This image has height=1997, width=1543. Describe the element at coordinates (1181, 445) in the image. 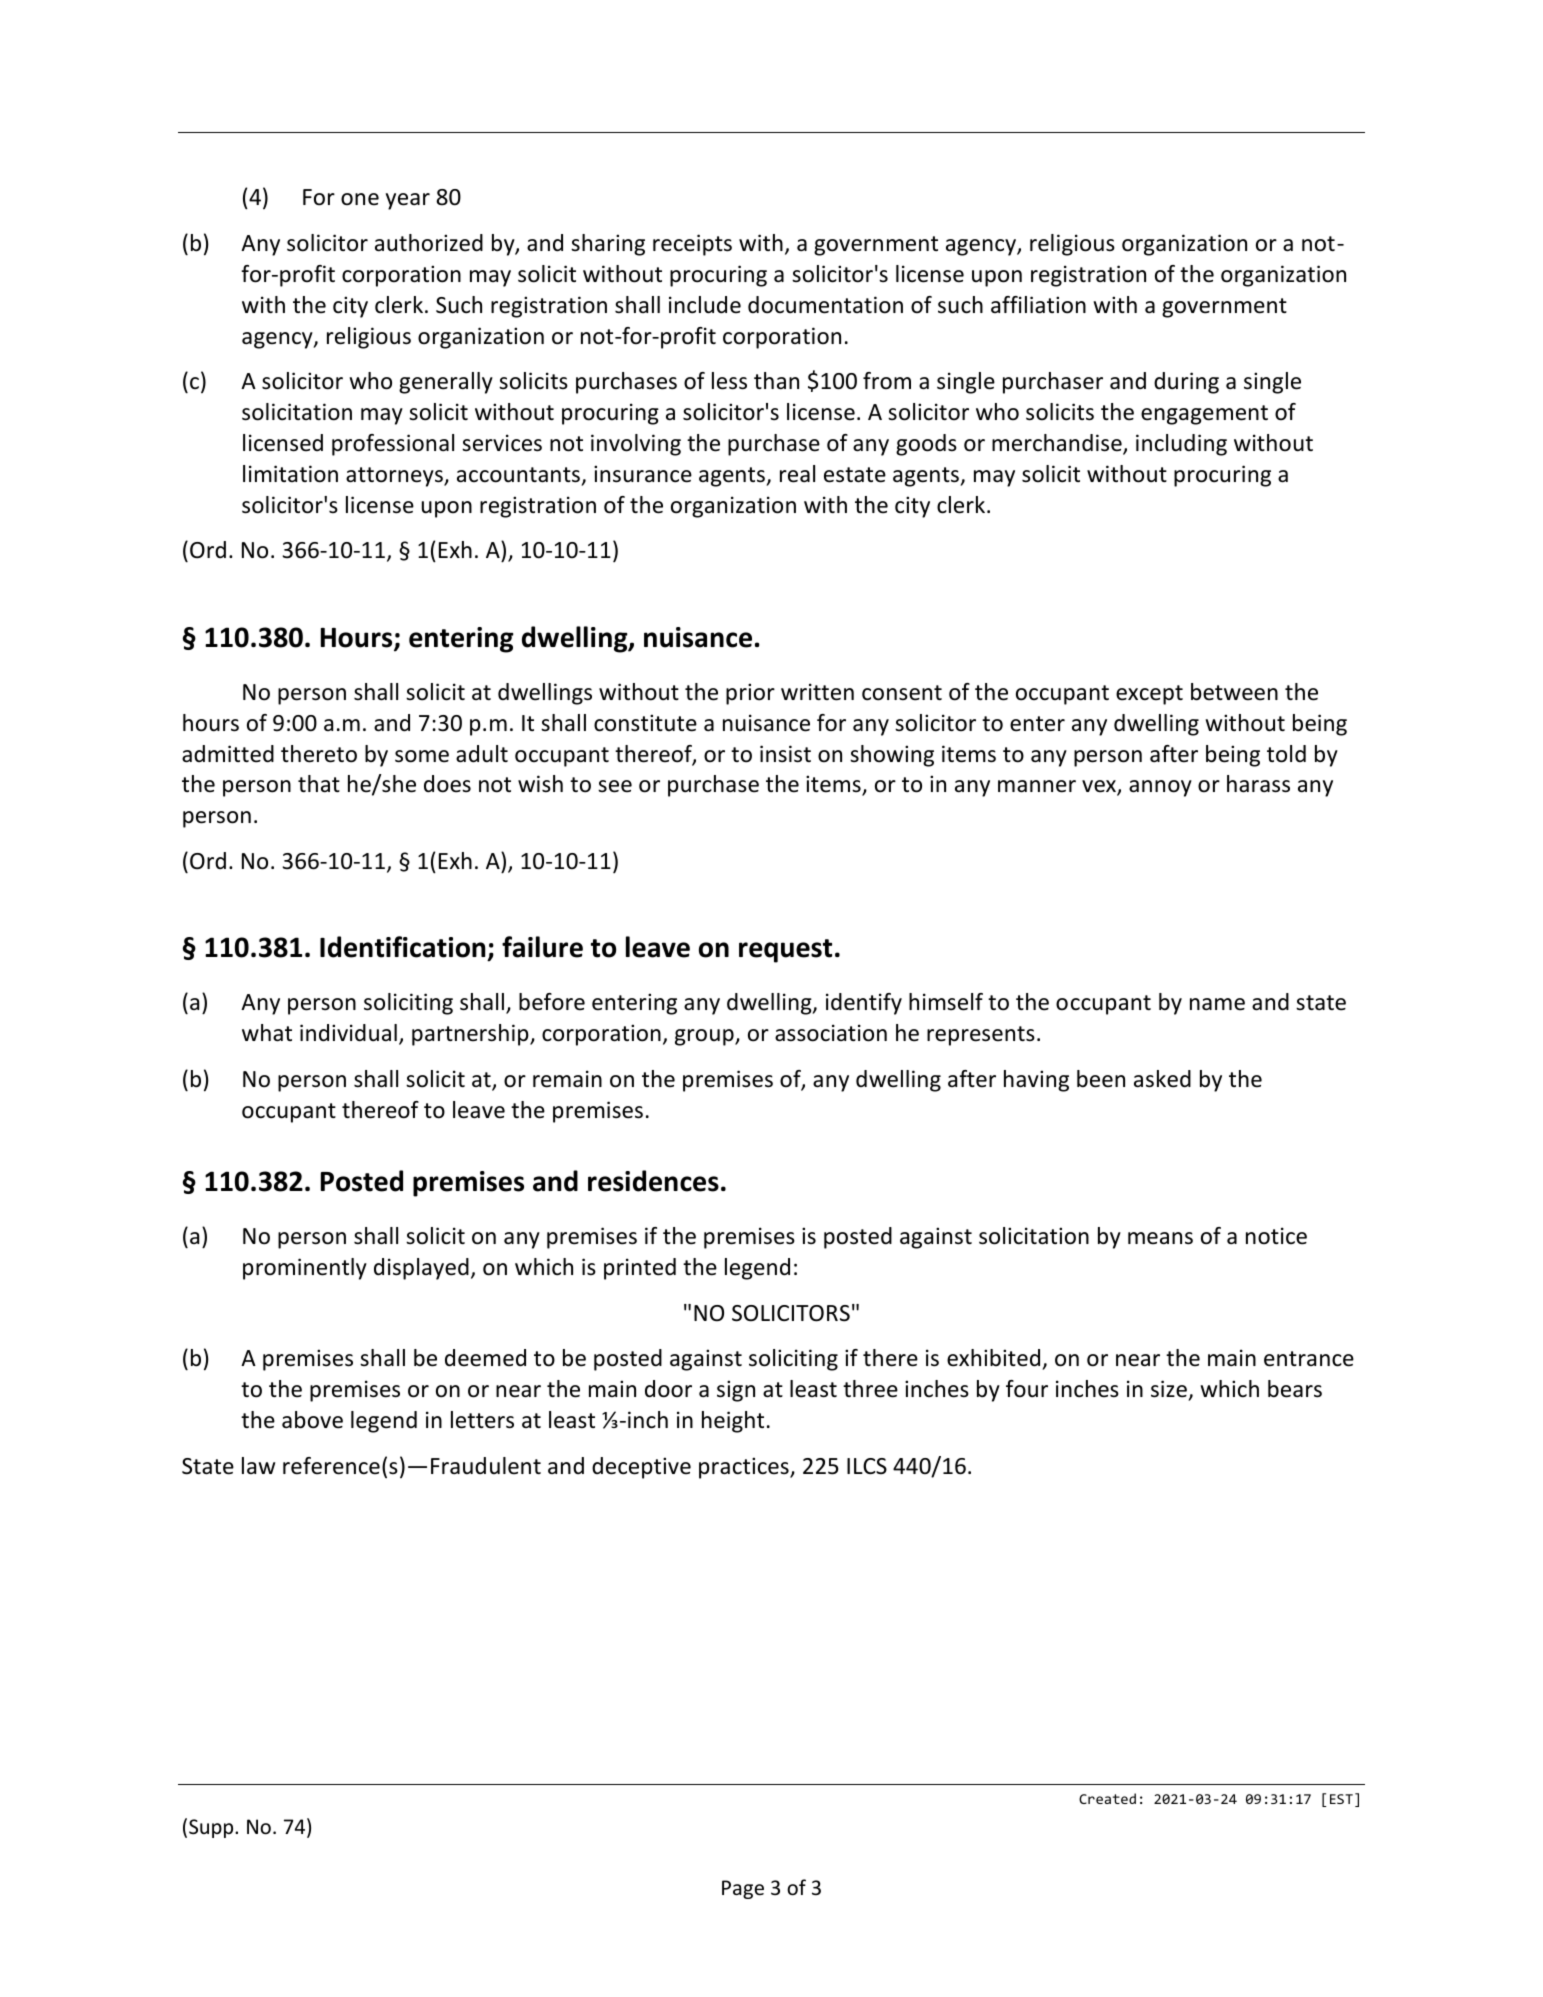

I see `including` at that location.
